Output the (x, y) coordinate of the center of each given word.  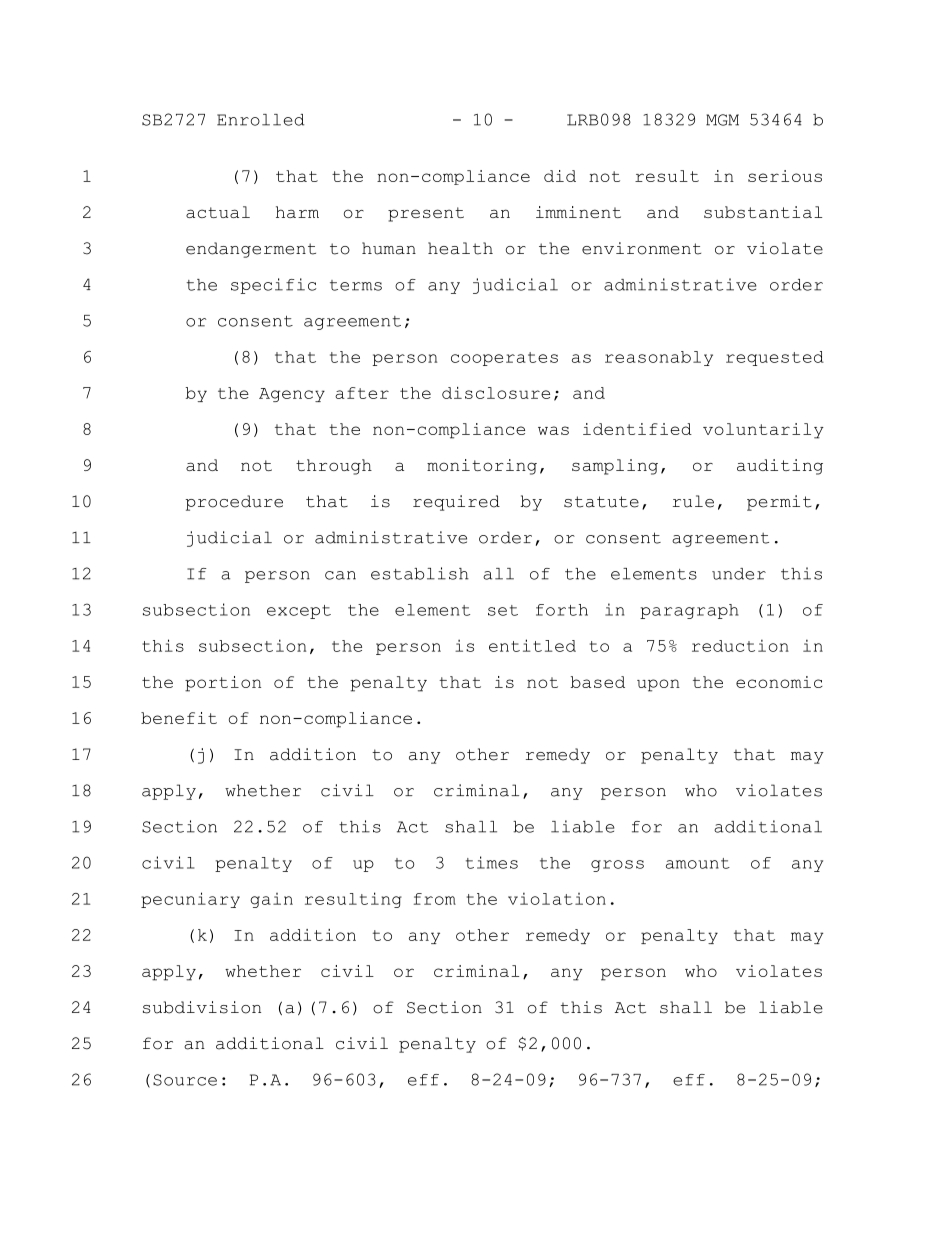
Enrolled (260, 120)
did (560, 176)
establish (420, 573)
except (299, 612)
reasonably (659, 358)
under (739, 574)
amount (698, 863)
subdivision (202, 1007)
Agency (292, 395)
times (492, 862)
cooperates (504, 359)
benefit (179, 718)
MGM (722, 120)
